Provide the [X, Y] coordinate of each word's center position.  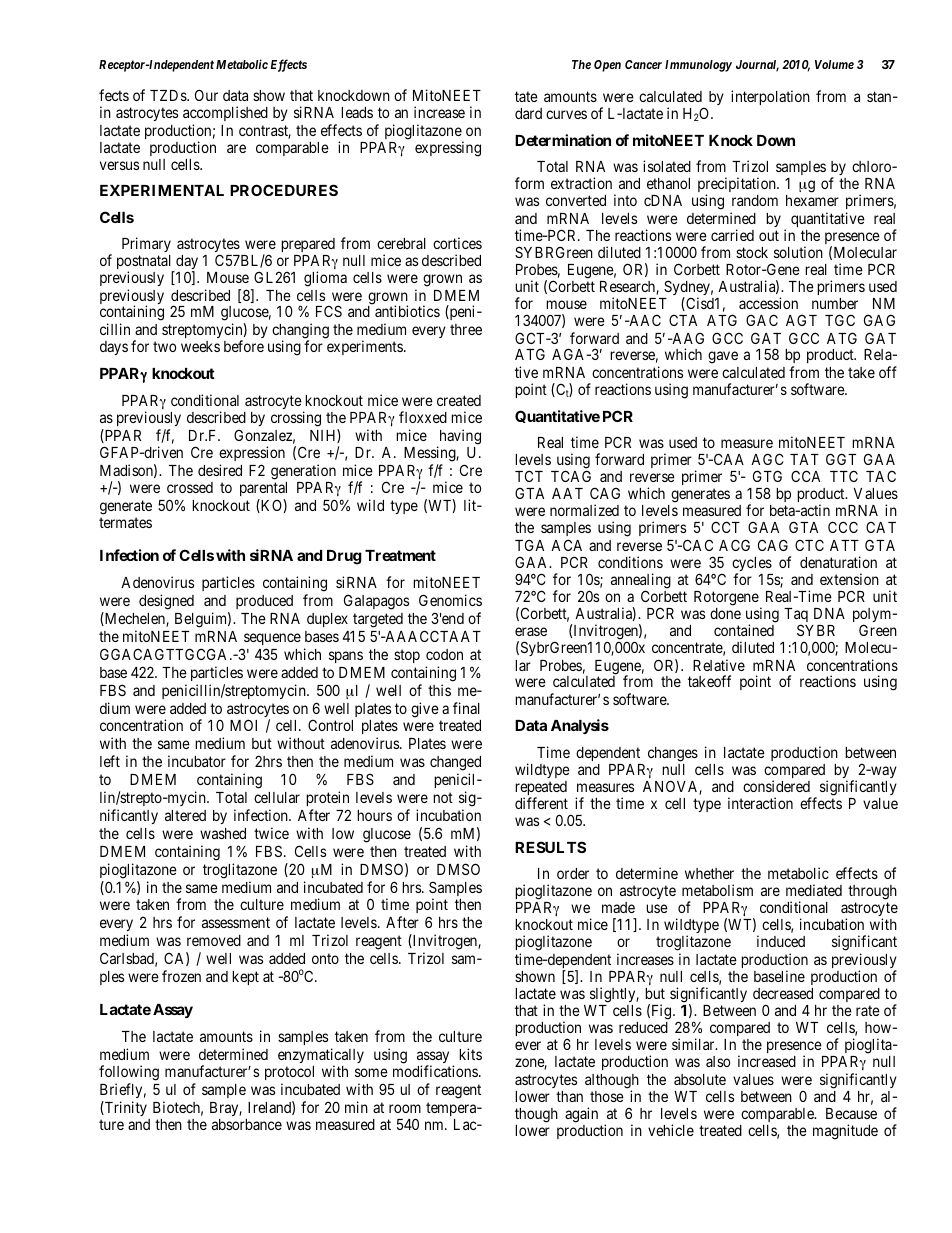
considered [776, 786]
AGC [767, 459]
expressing [448, 149]
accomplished [225, 115]
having [459, 438]
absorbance [247, 1124]
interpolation [770, 97]
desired [220, 470]
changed [455, 765]
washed [223, 833]
